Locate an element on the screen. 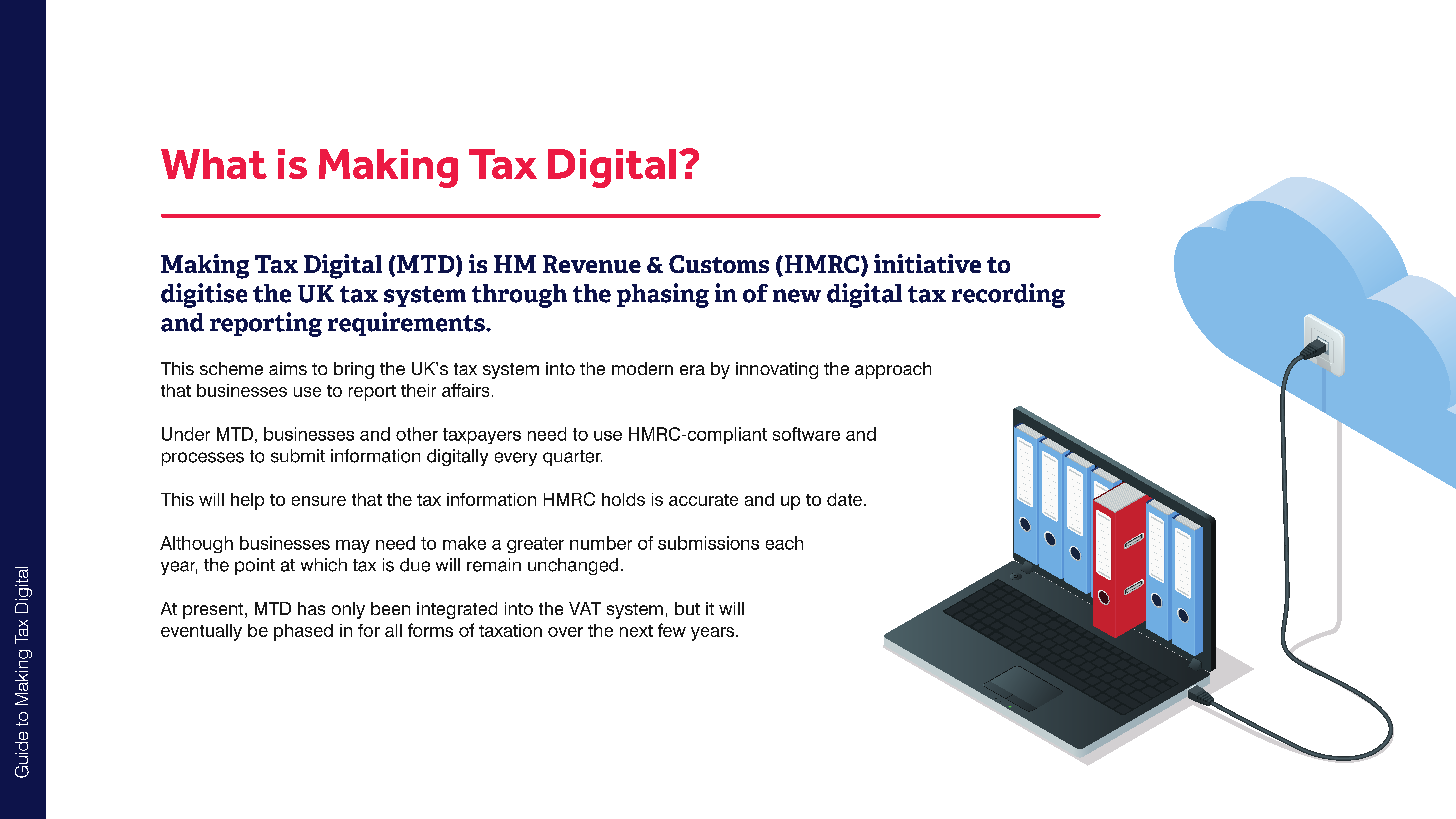  initiative is located at coordinates (927, 263).
